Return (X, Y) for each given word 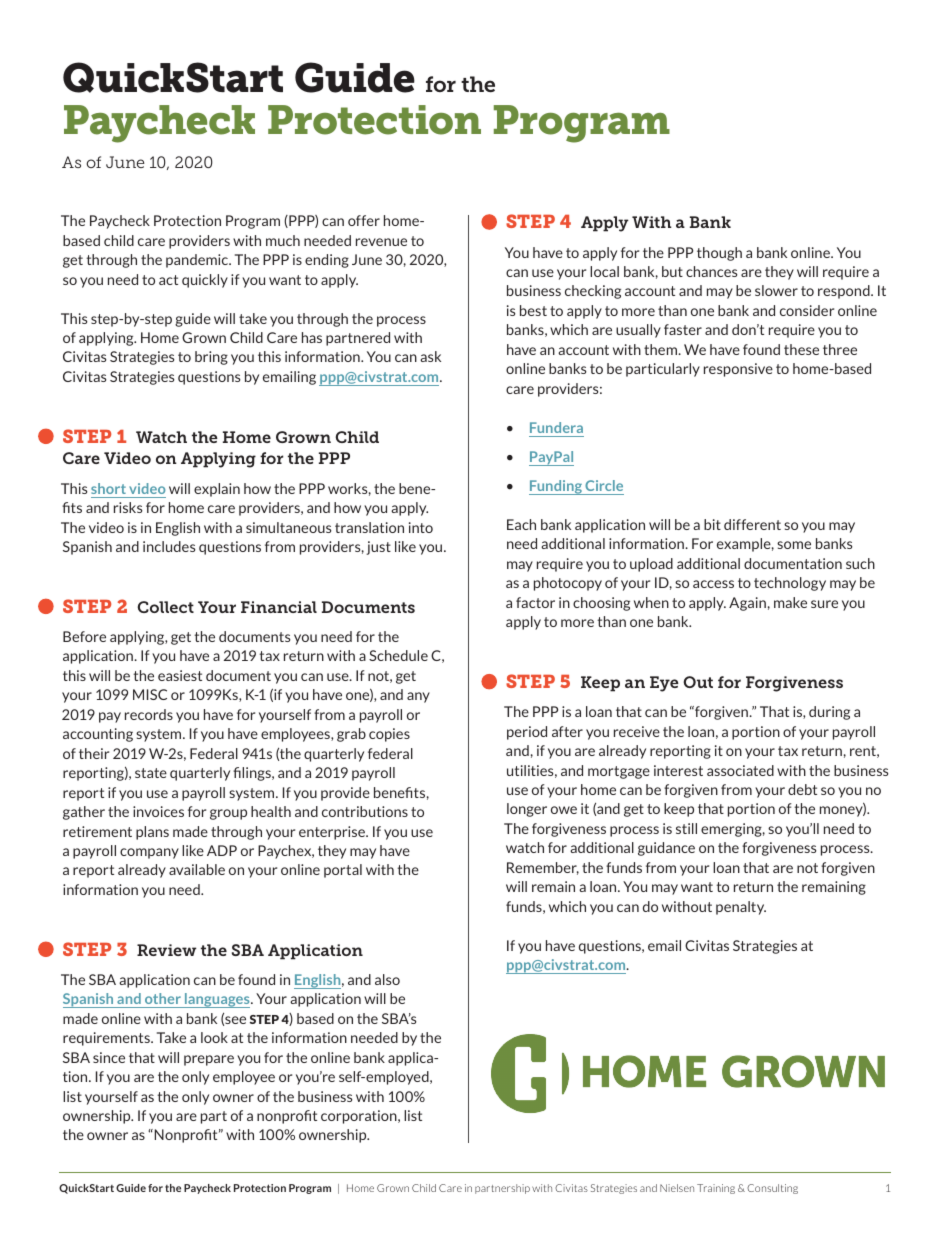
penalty (741, 908)
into (421, 527)
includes (169, 546)
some (794, 545)
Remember (543, 868)
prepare (209, 1060)
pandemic (198, 261)
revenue (381, 242)
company (149, 853)
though (719, 254)
